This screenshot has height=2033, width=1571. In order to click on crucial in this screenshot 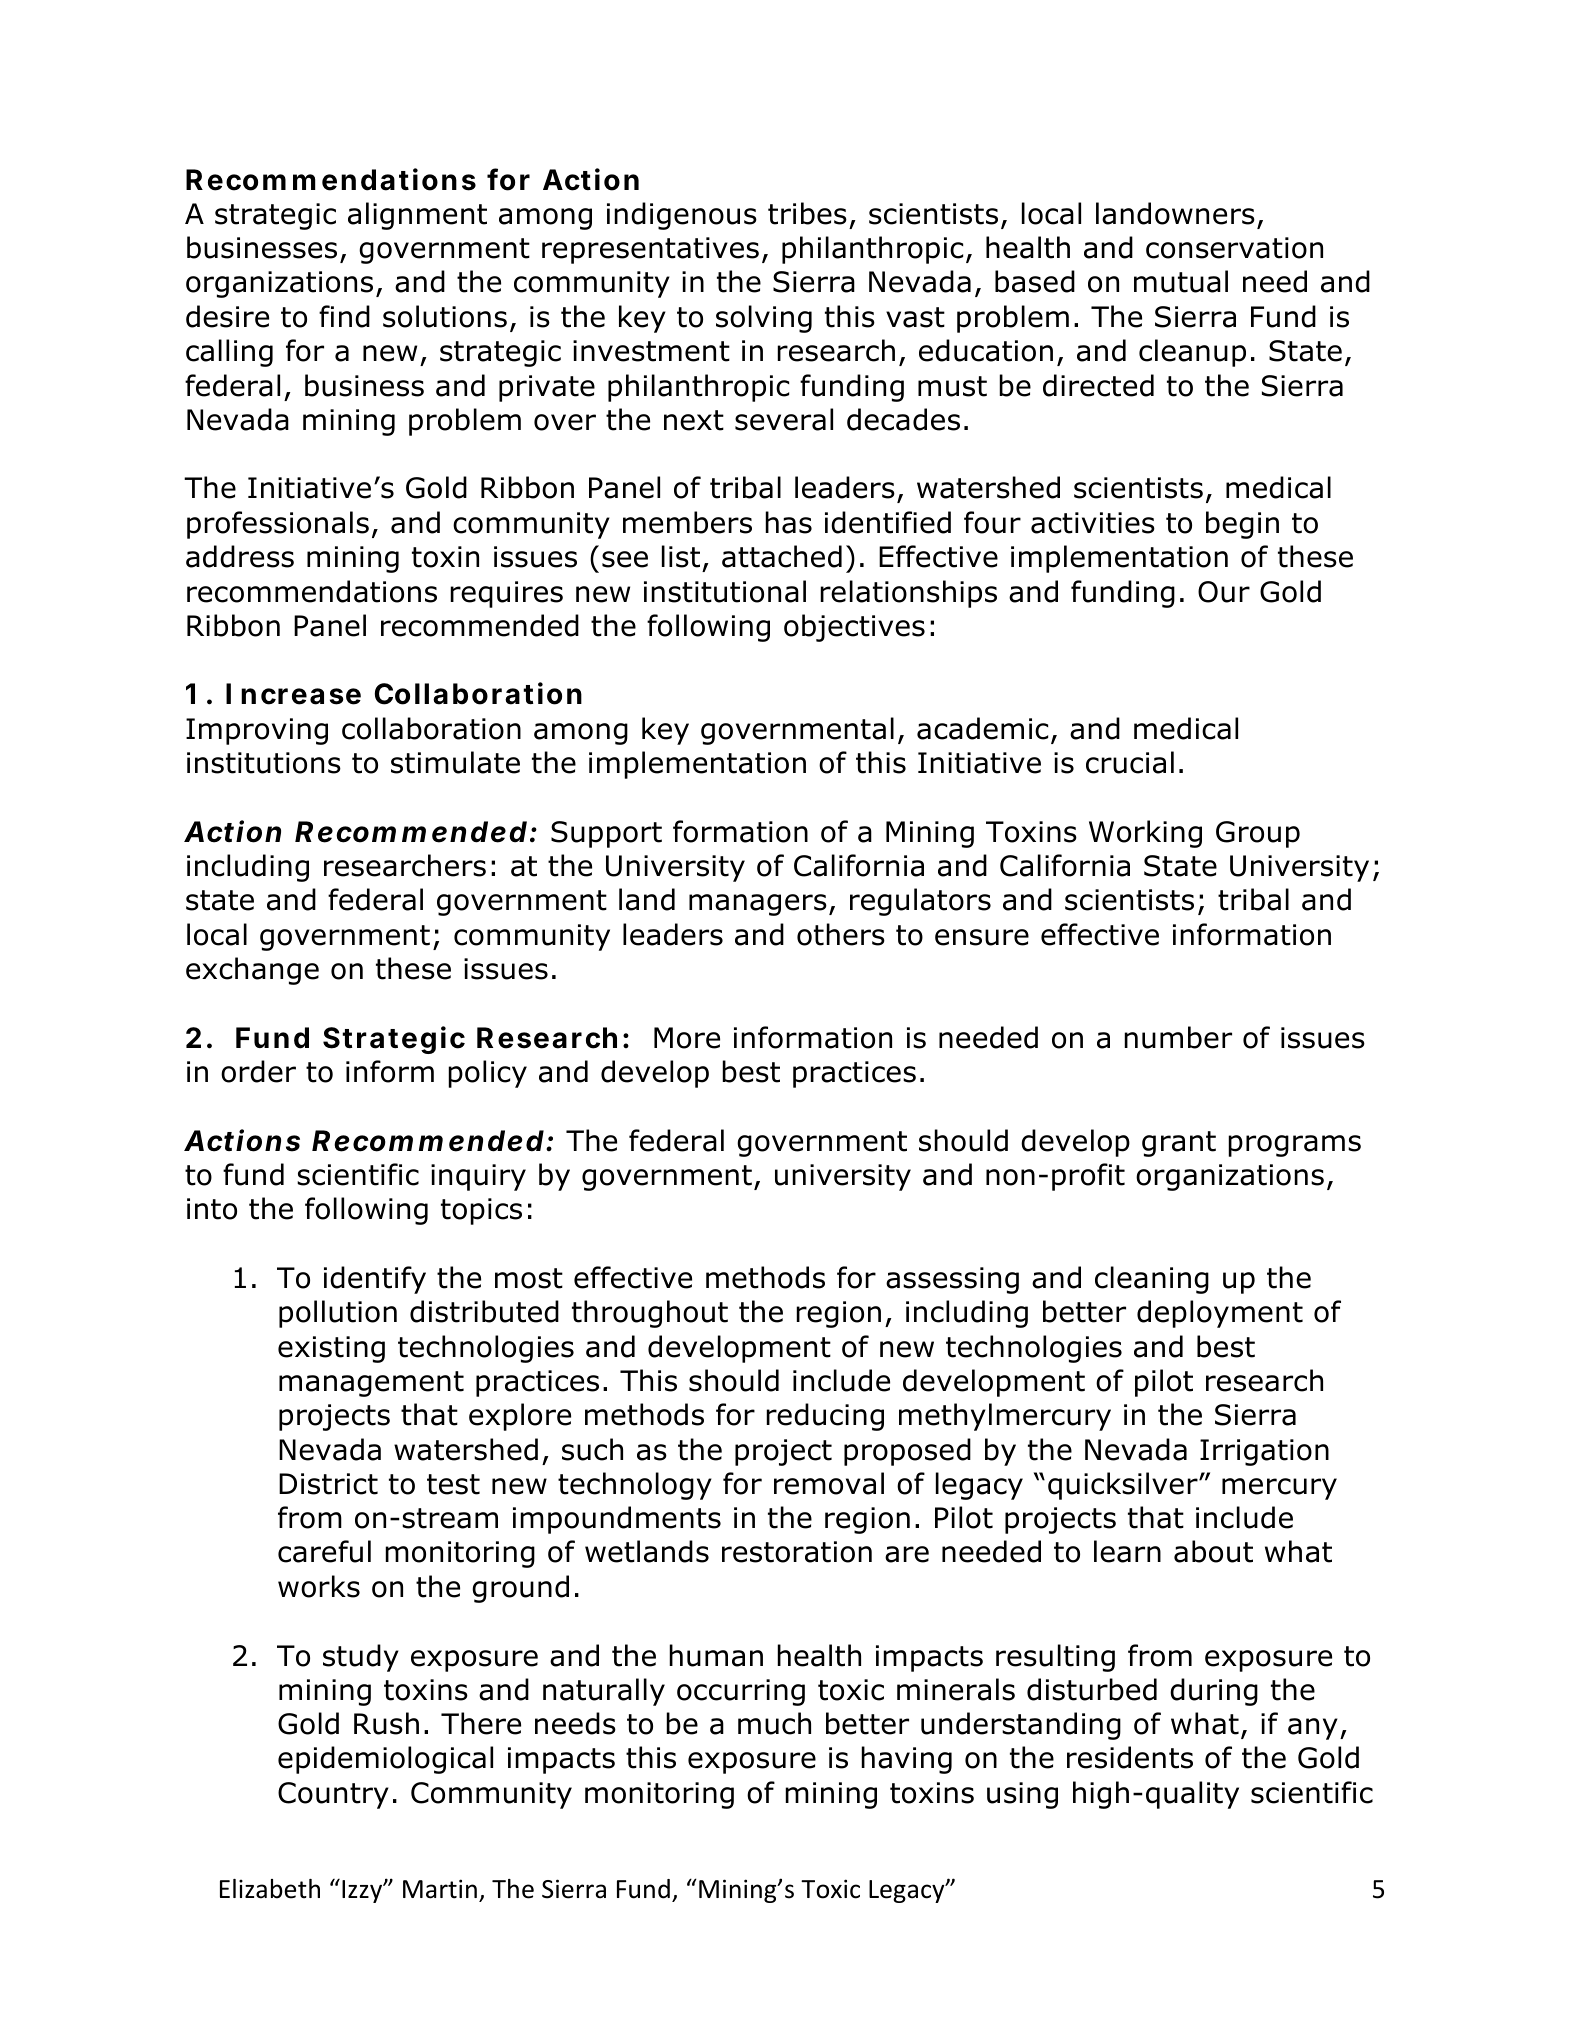, I will do `click(1130, 762)`.
